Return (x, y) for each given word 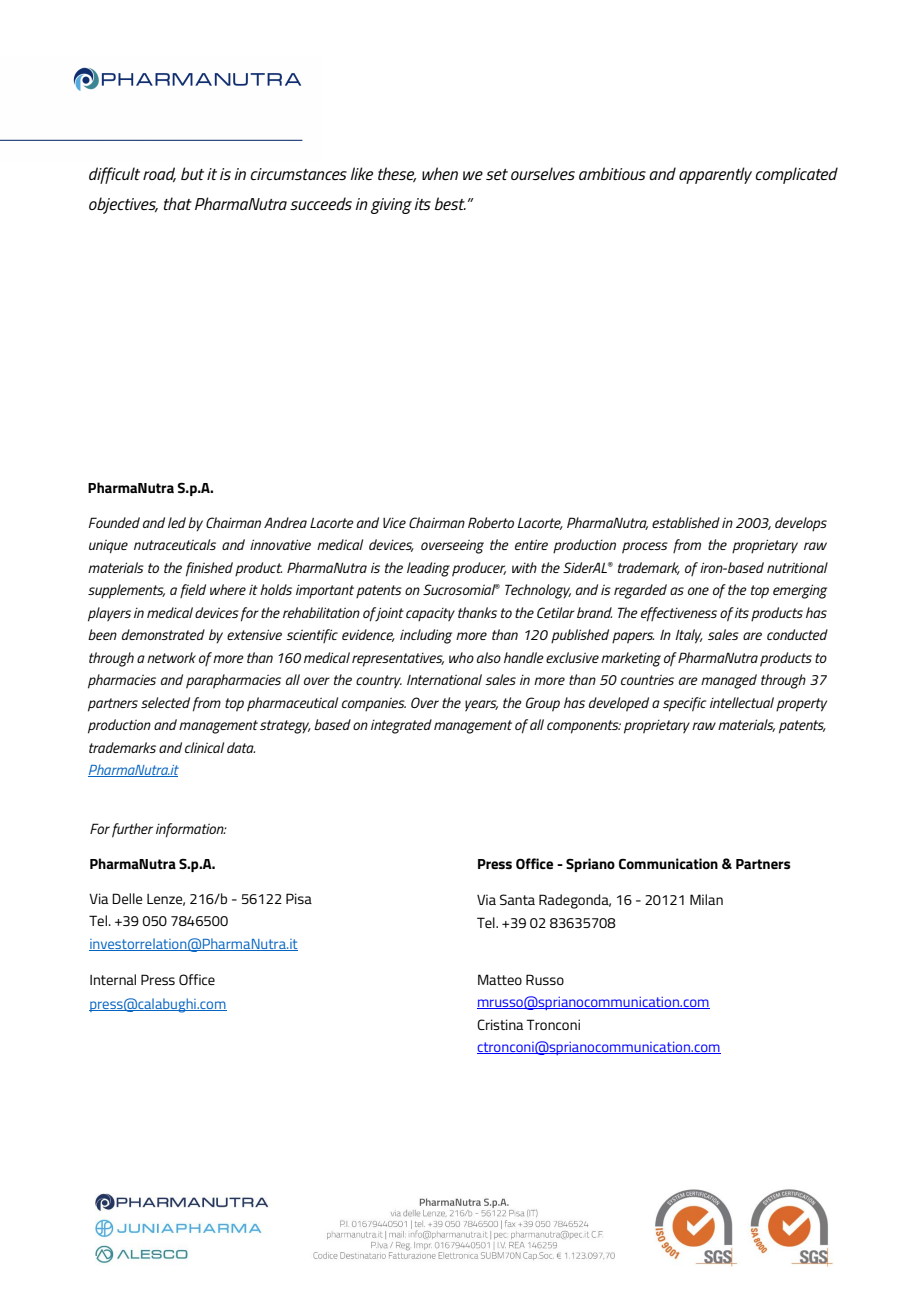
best (450, 203)
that (178, 203)
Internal (113, 979)
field (193, 591)
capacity (430, 615)
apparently (715, 175)
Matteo (500, 979)
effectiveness (679, 614)
